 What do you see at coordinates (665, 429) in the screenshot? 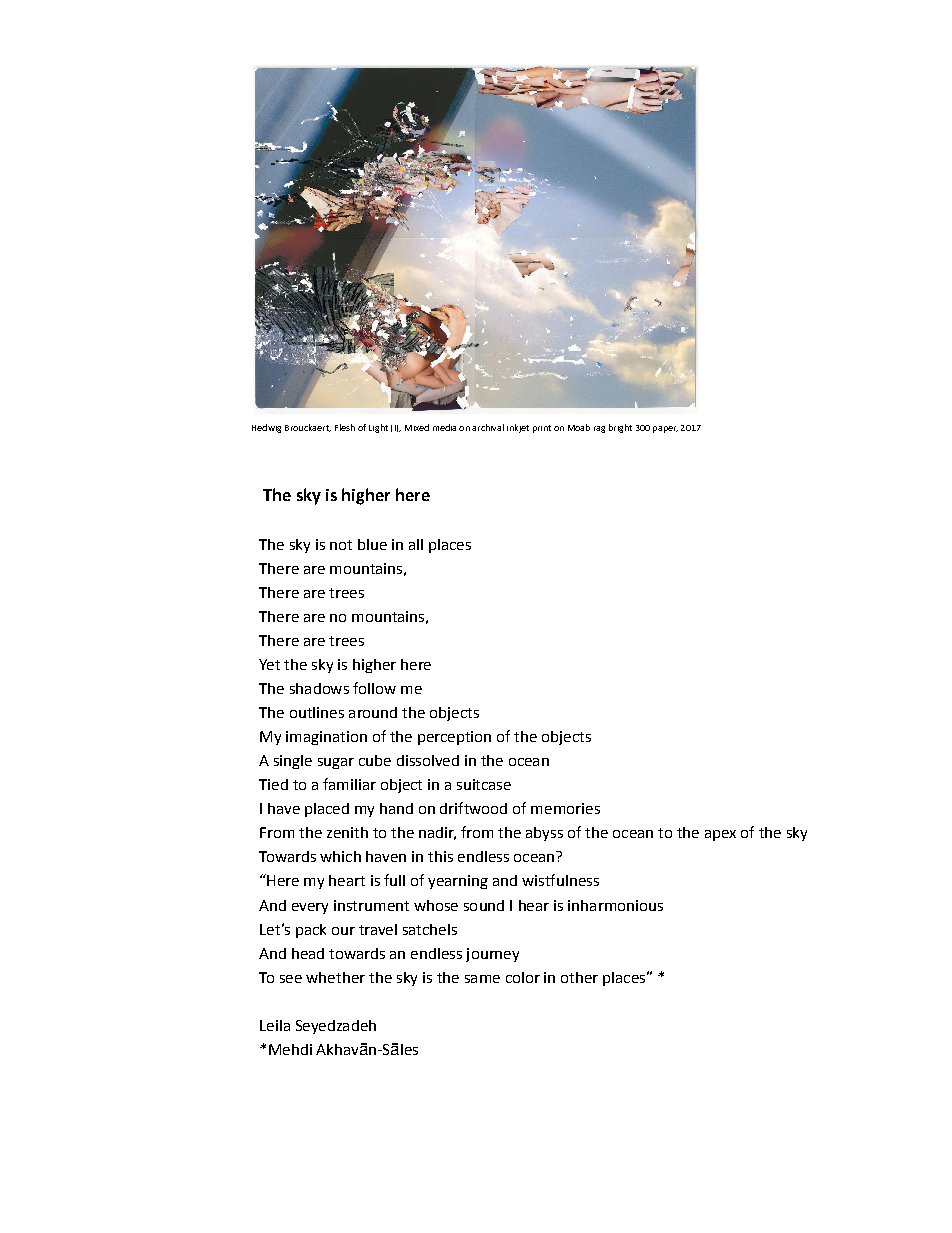
I see `paper` at bounding box center [665, 429].
